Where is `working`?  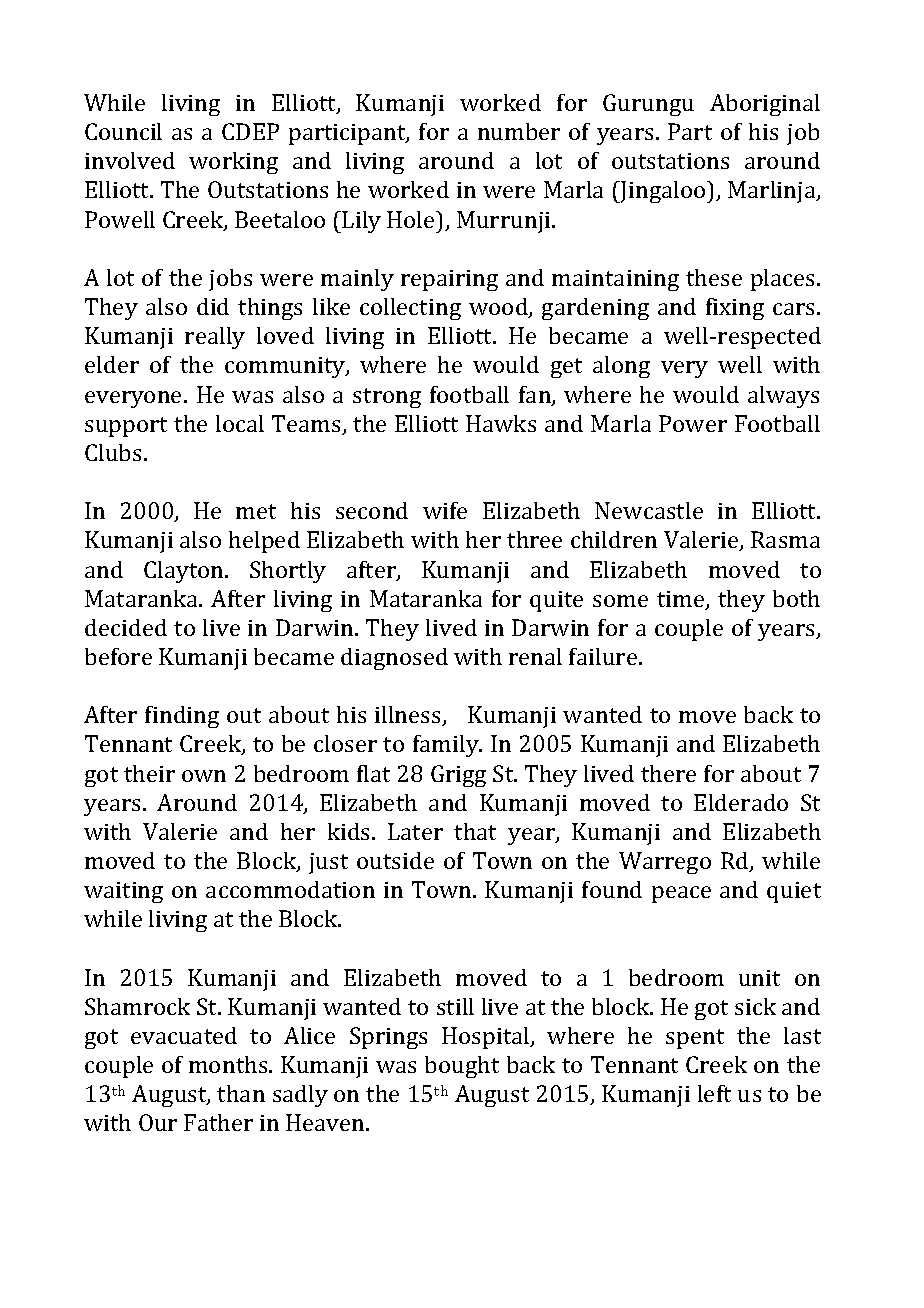 working is located at coordinates (233, 163).
